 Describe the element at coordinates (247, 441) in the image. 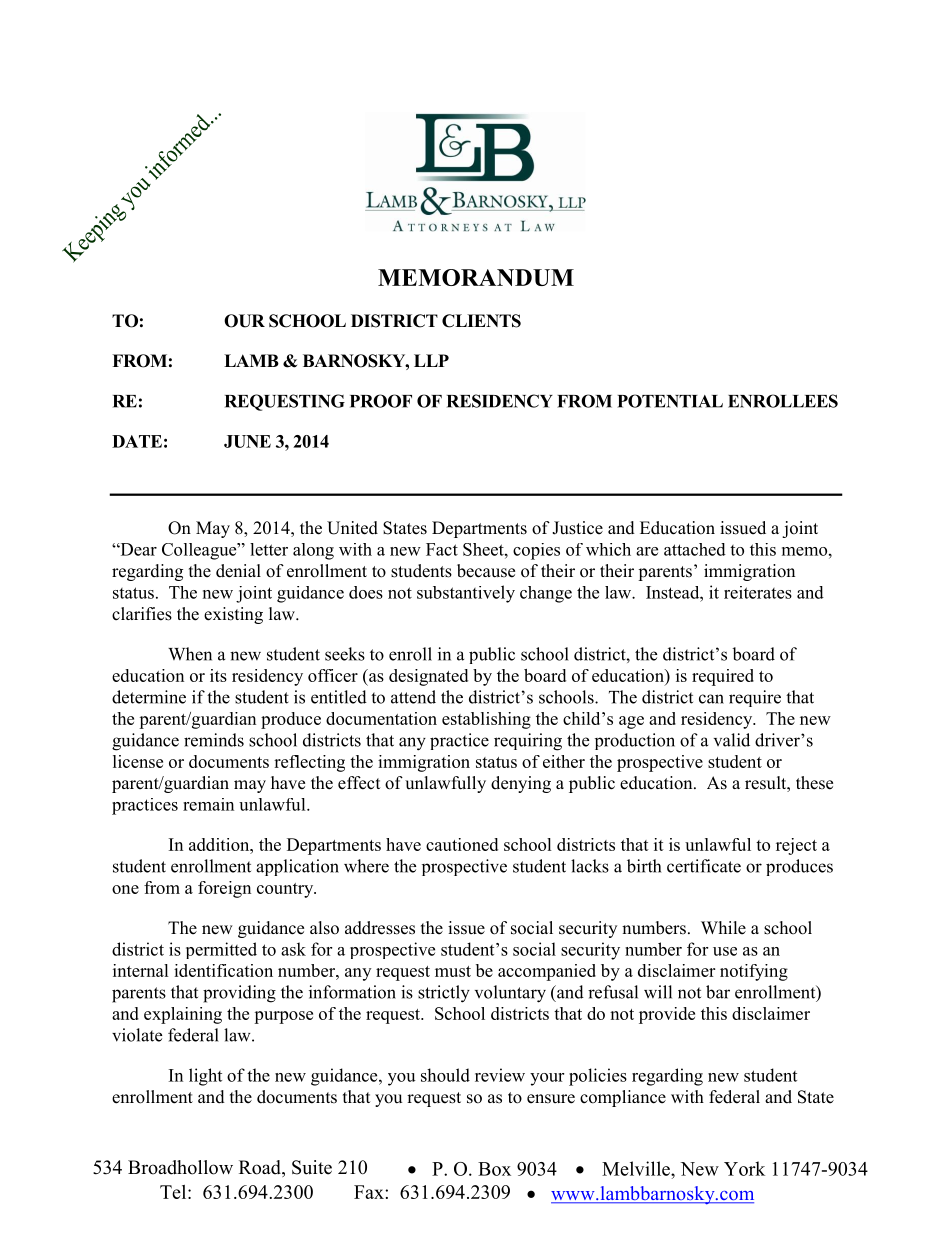

I see `JUNE` at that location.
